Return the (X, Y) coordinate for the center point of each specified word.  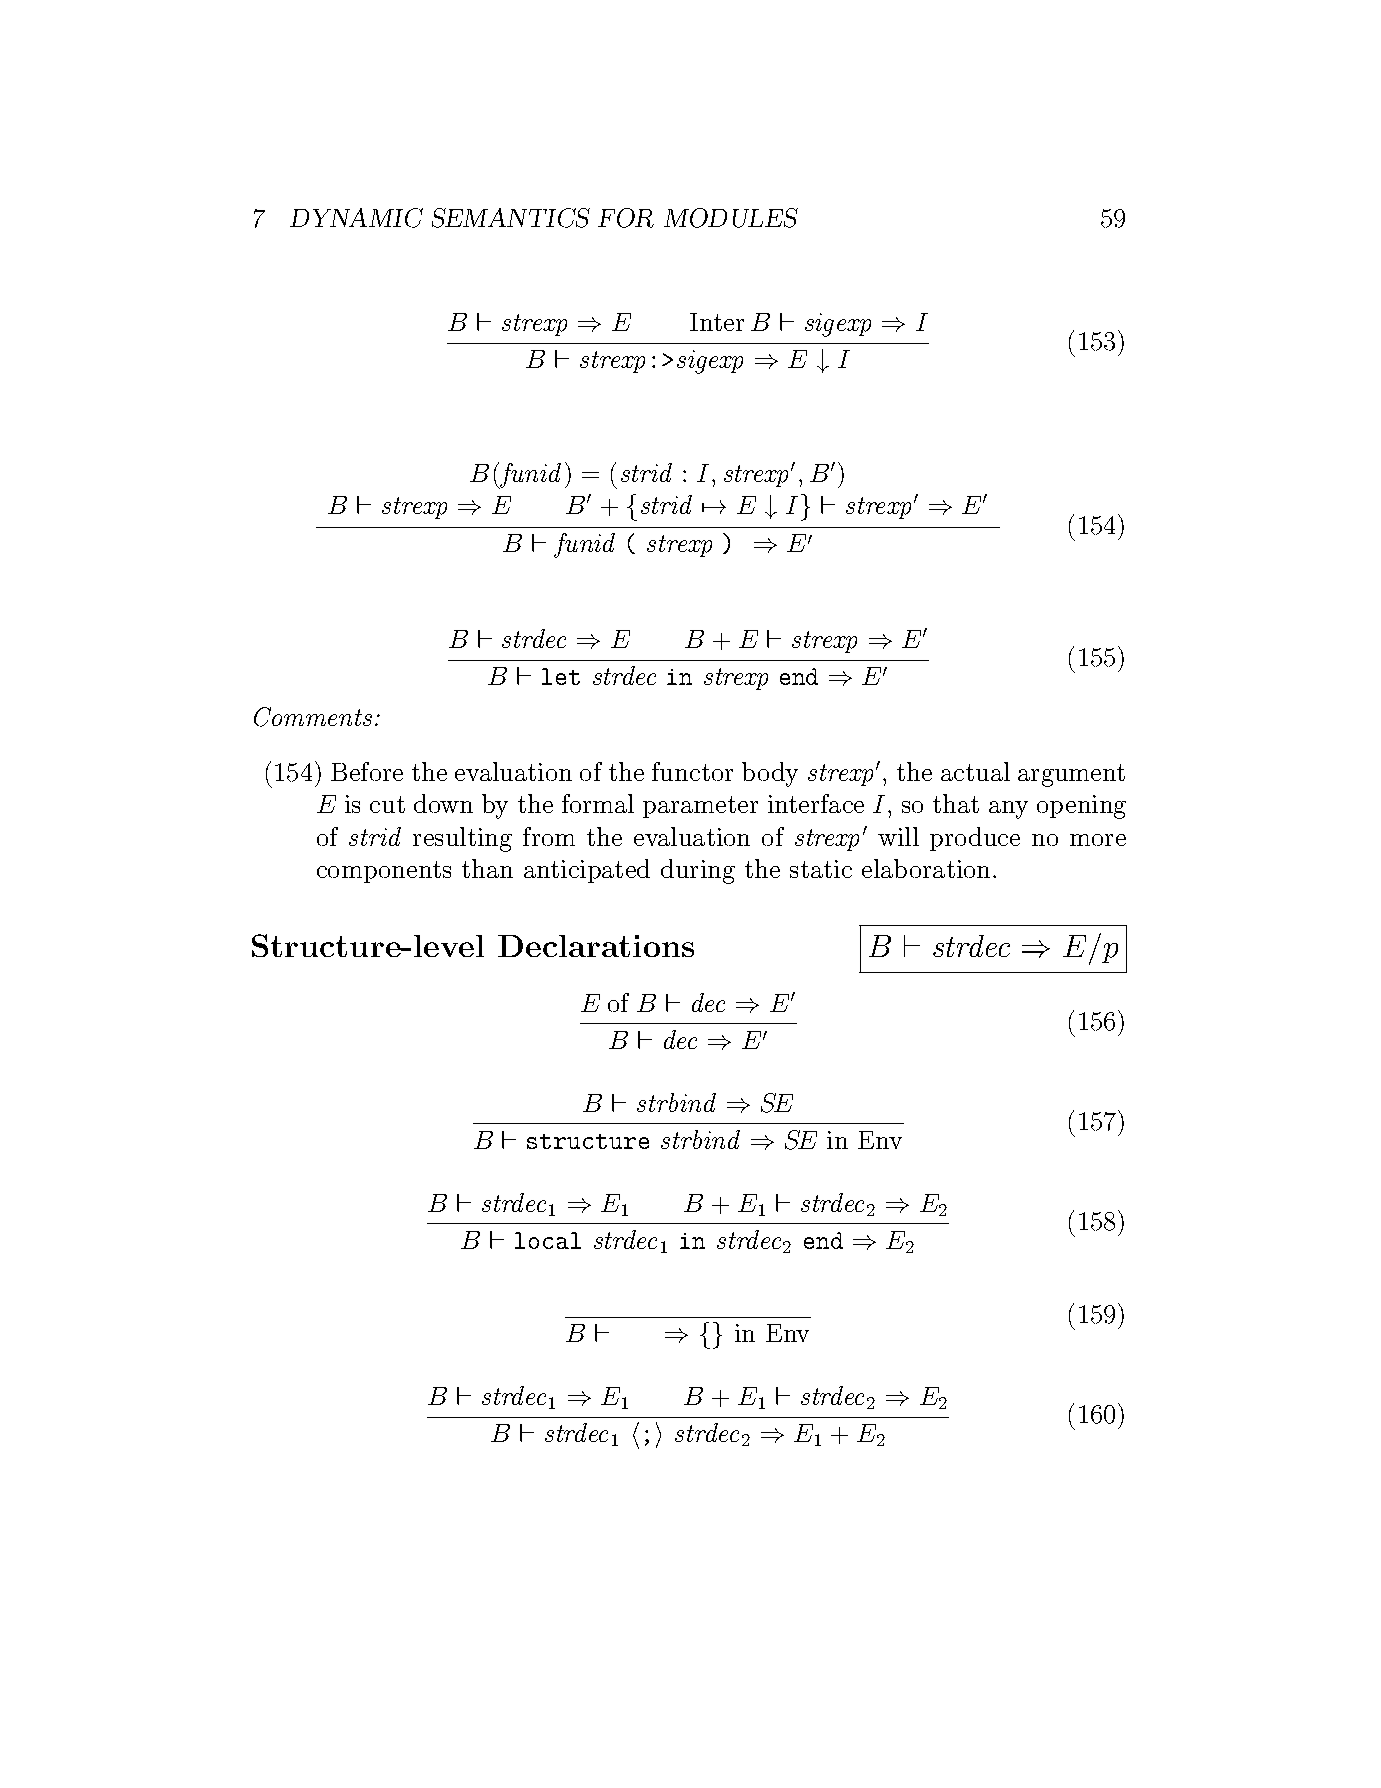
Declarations (596, 946)
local (548, 1240)
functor (692, 771)
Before (367, 771)
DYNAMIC (356, 218)
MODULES (731, 218)
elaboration (926, 868)
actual (975, 771)
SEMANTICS (511, 218)
